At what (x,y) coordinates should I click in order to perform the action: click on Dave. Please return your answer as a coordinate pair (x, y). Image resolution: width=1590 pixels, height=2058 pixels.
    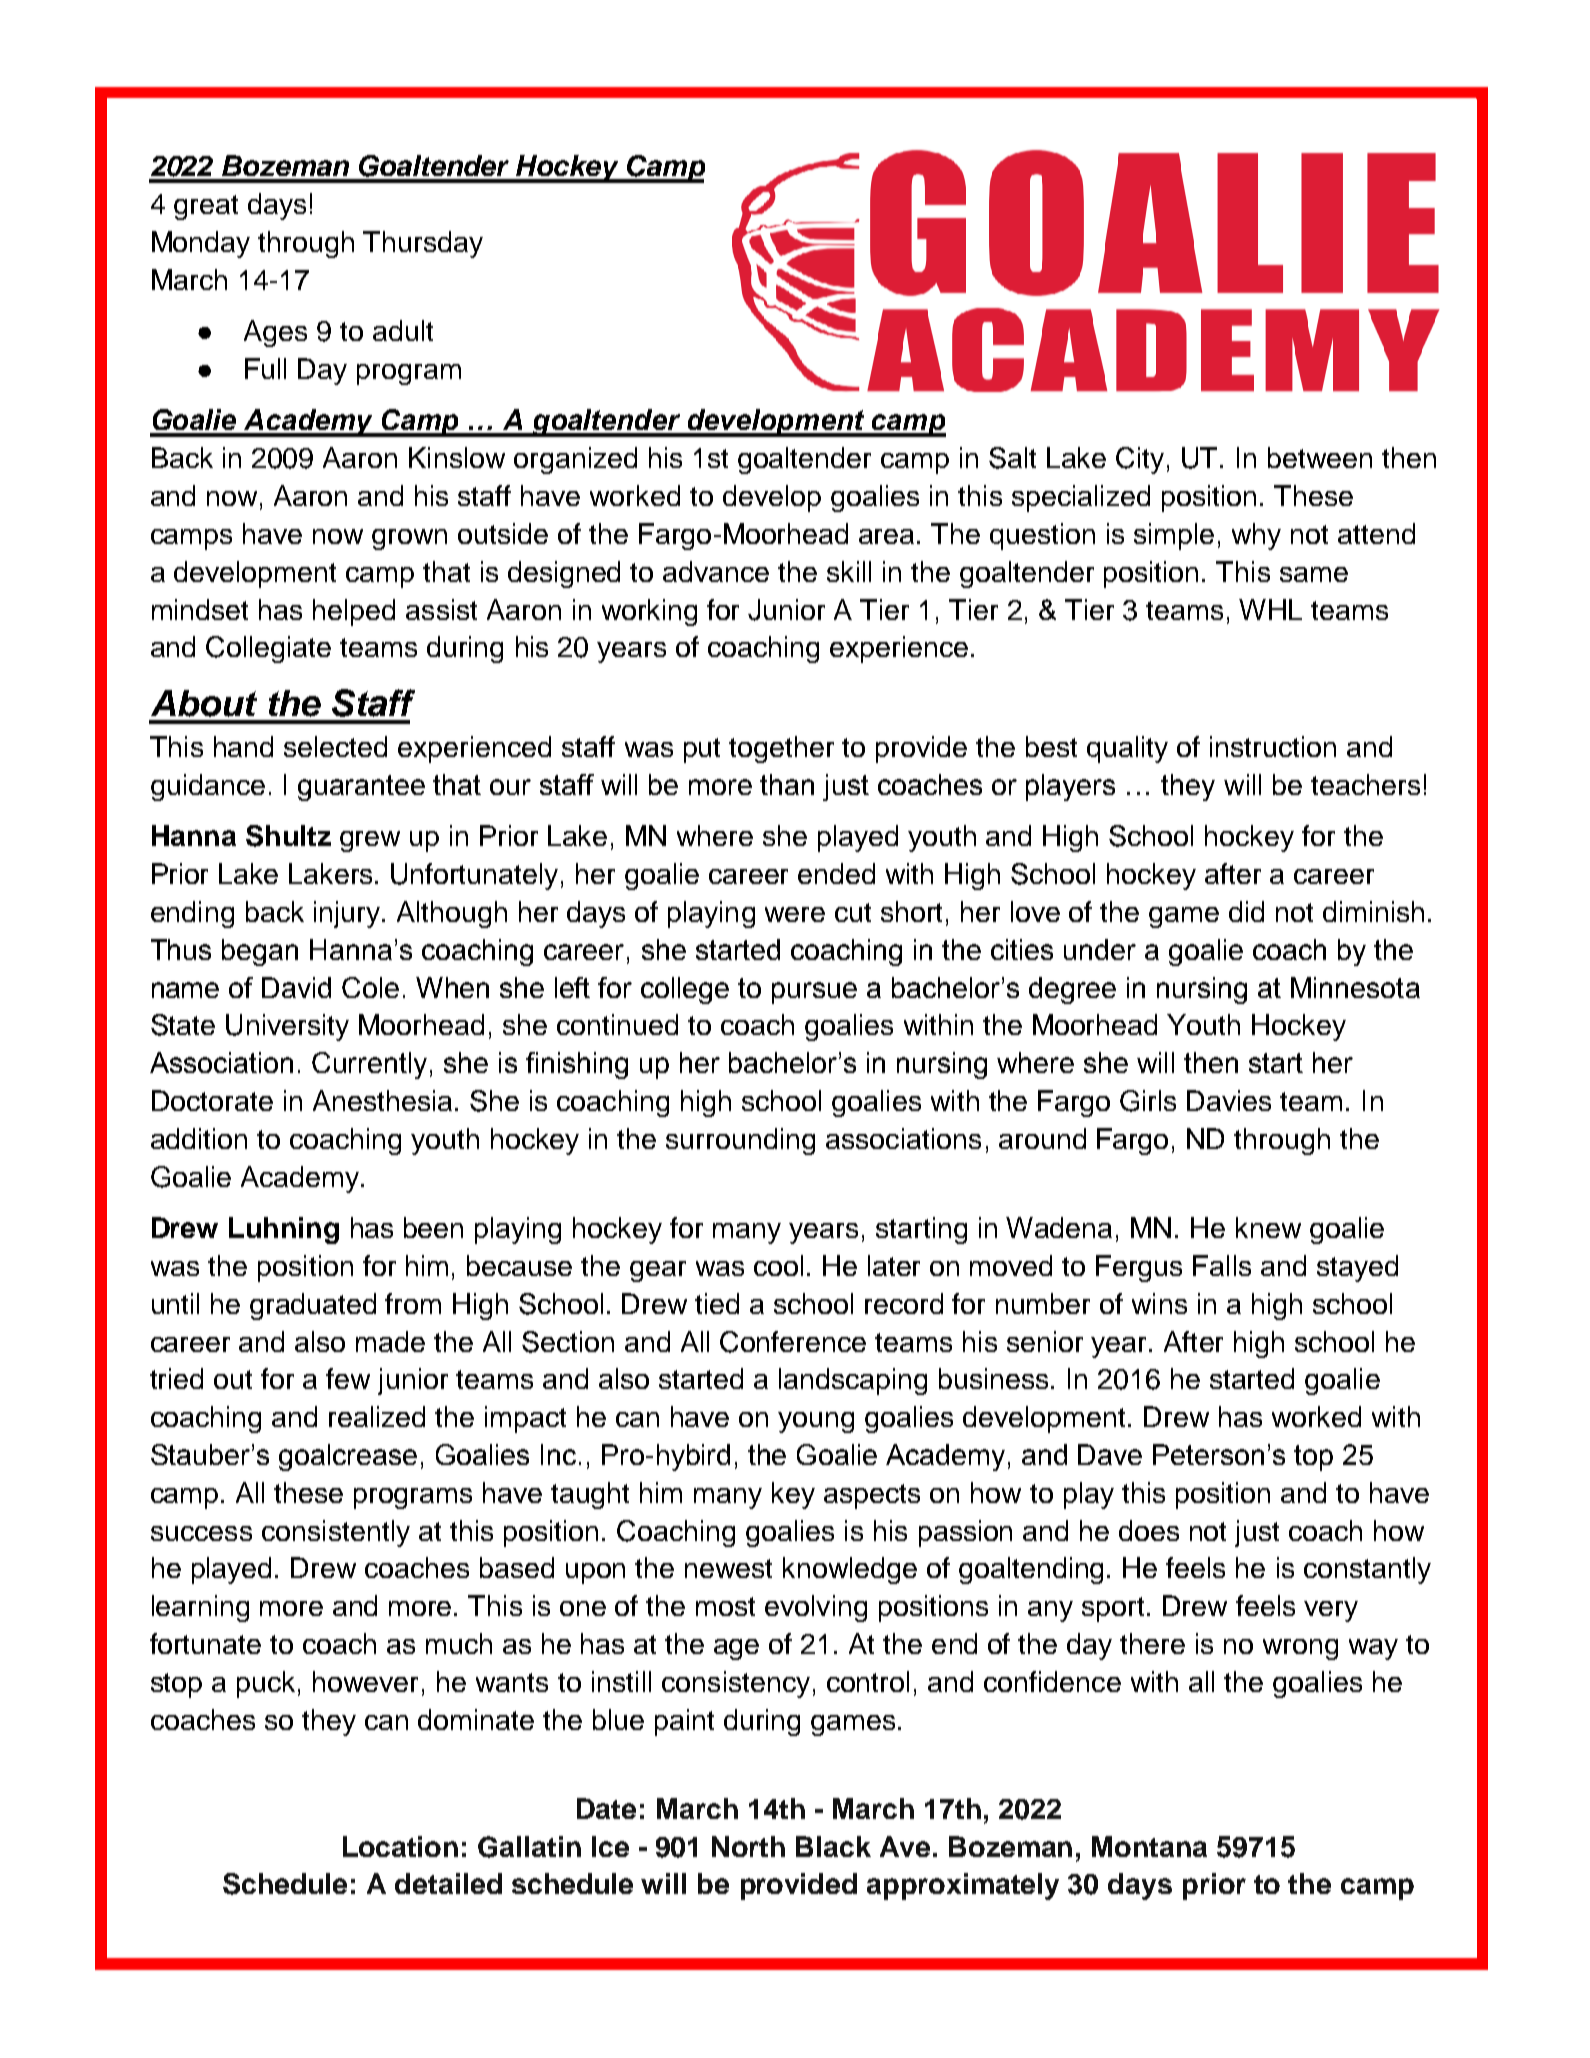
    Looking at the image, I should click on (1110, 1454).
